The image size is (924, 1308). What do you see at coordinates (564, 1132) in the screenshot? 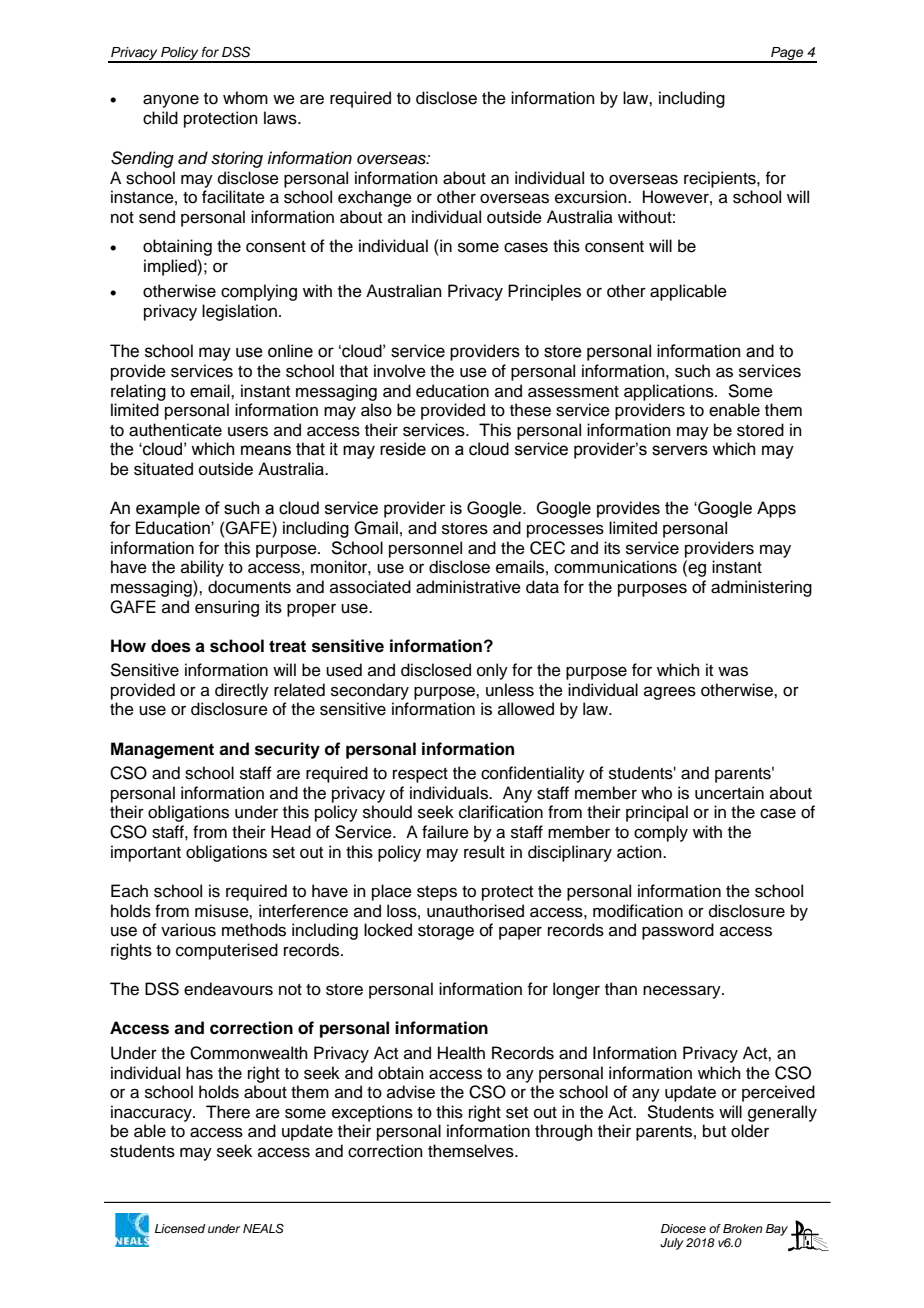
I see `through` at bounding box center [564, 1132].
